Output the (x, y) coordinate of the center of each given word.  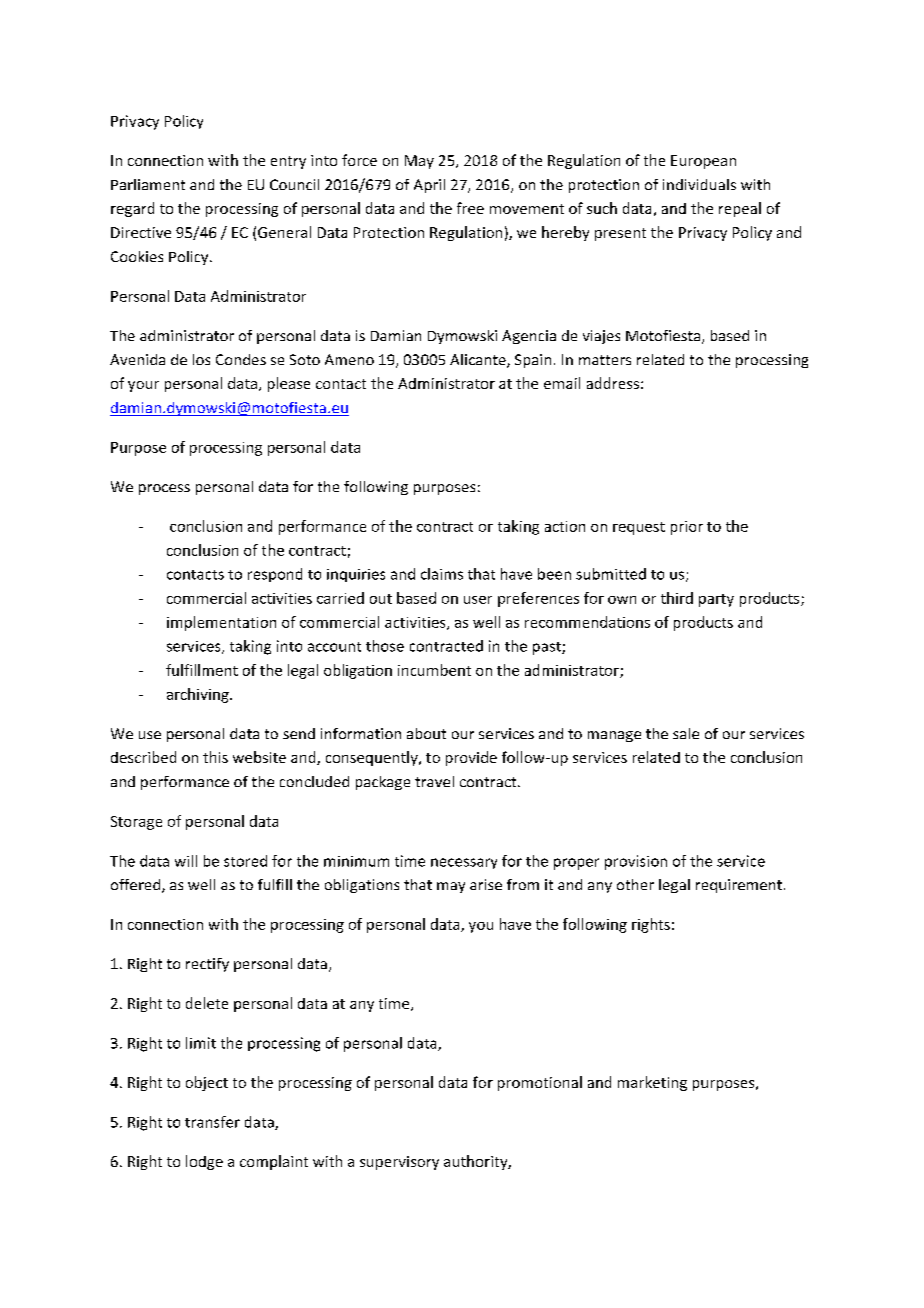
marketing (652, 1083)
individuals (699, 184)
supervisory (399, 1163)
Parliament (148, 184)
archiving (199, 695)
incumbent (434, 670)
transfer (212, 1122)
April (429, 186)
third (677, 598)
